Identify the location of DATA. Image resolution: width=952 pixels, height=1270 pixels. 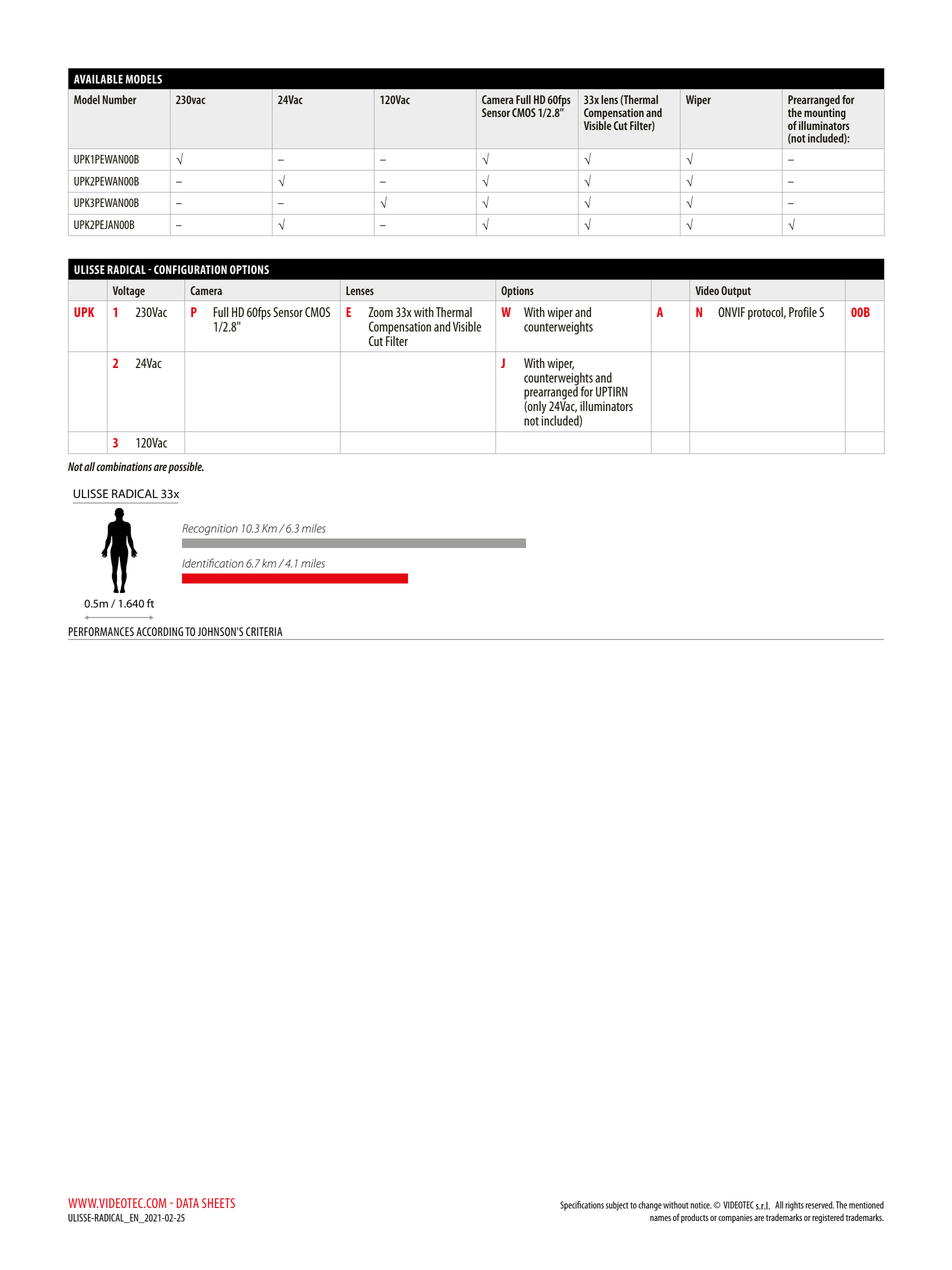
(188, 1203).
